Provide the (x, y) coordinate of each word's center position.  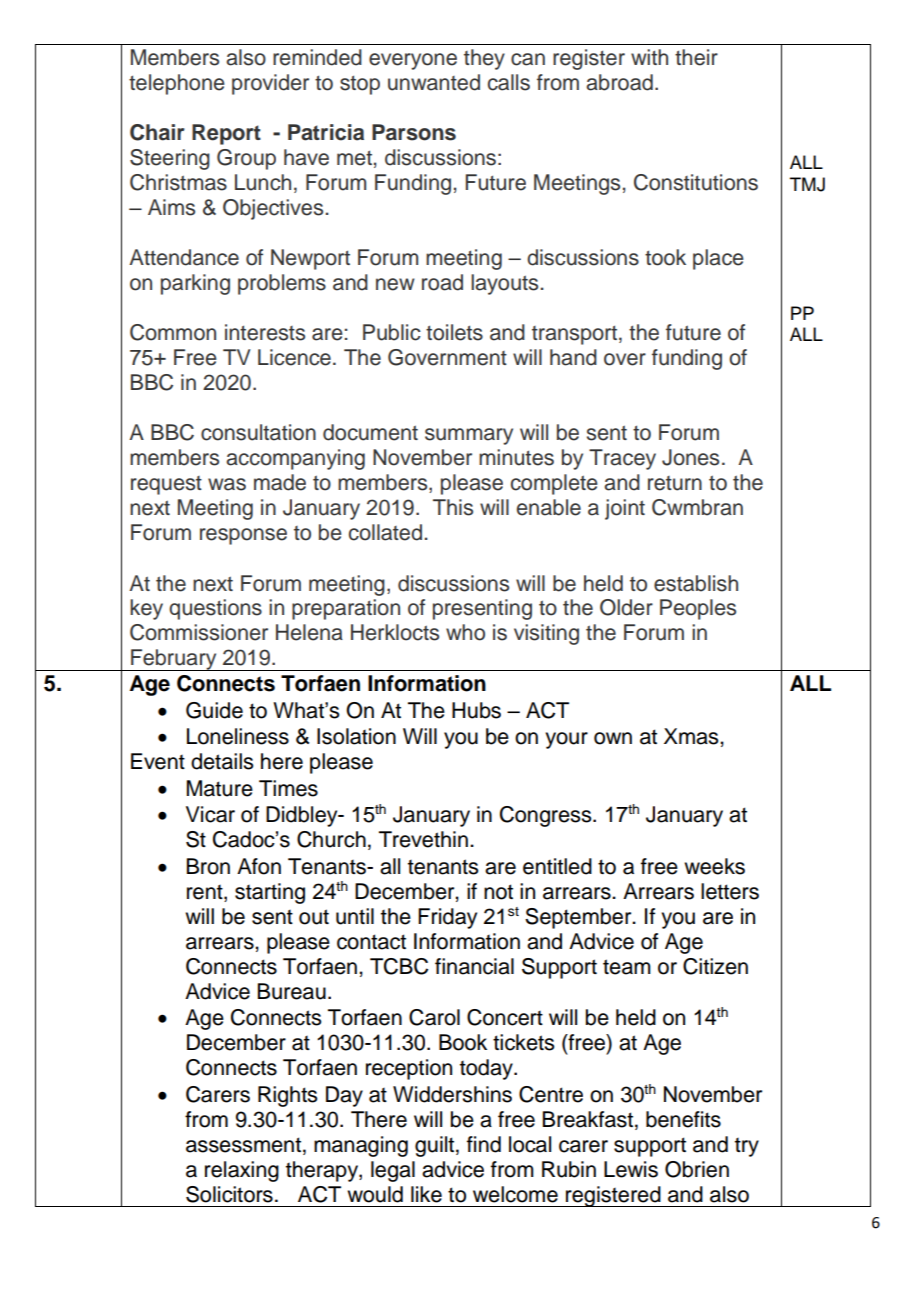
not (498, 892)
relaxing (242, 1171)
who (465, 632)
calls (509, 82)
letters (730, 891)
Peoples (698, 609)
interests (265, 332)
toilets (454, 332)
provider (270, 84)
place (718, 259)
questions (215, 609)
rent (206, 892)
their (696, 57)
